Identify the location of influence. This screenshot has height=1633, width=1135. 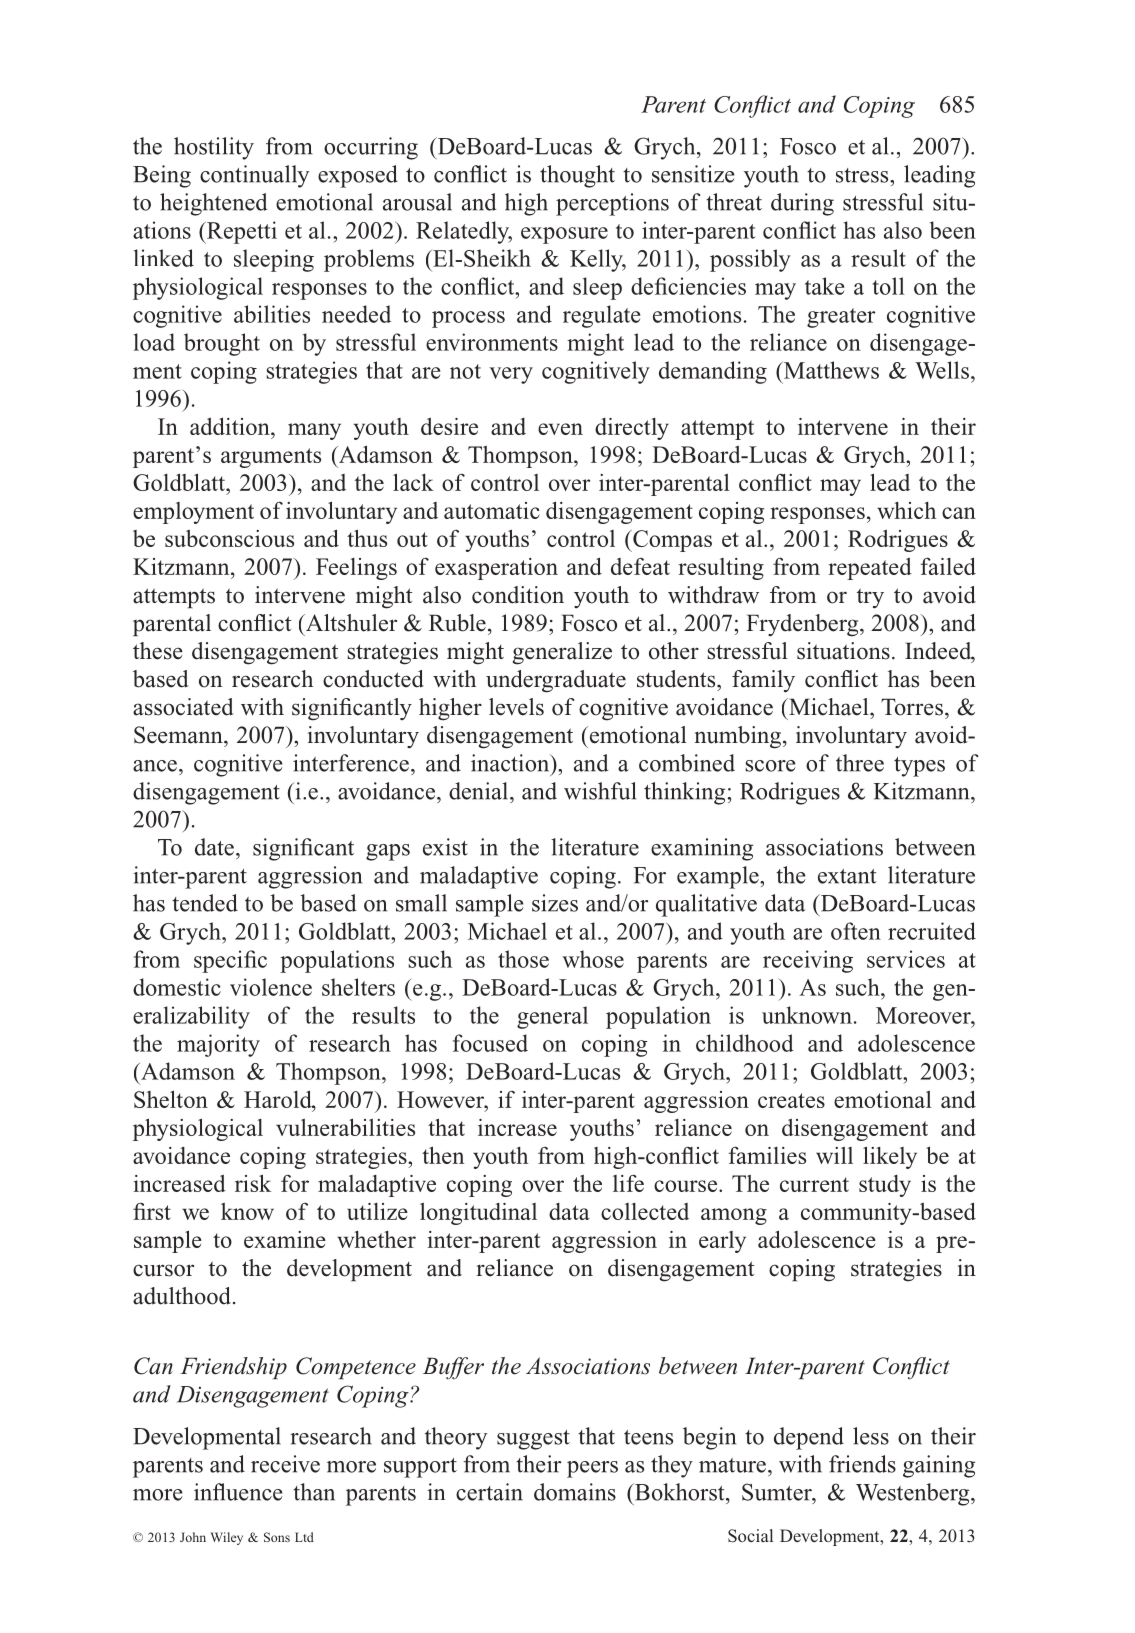
(238, 1492).
